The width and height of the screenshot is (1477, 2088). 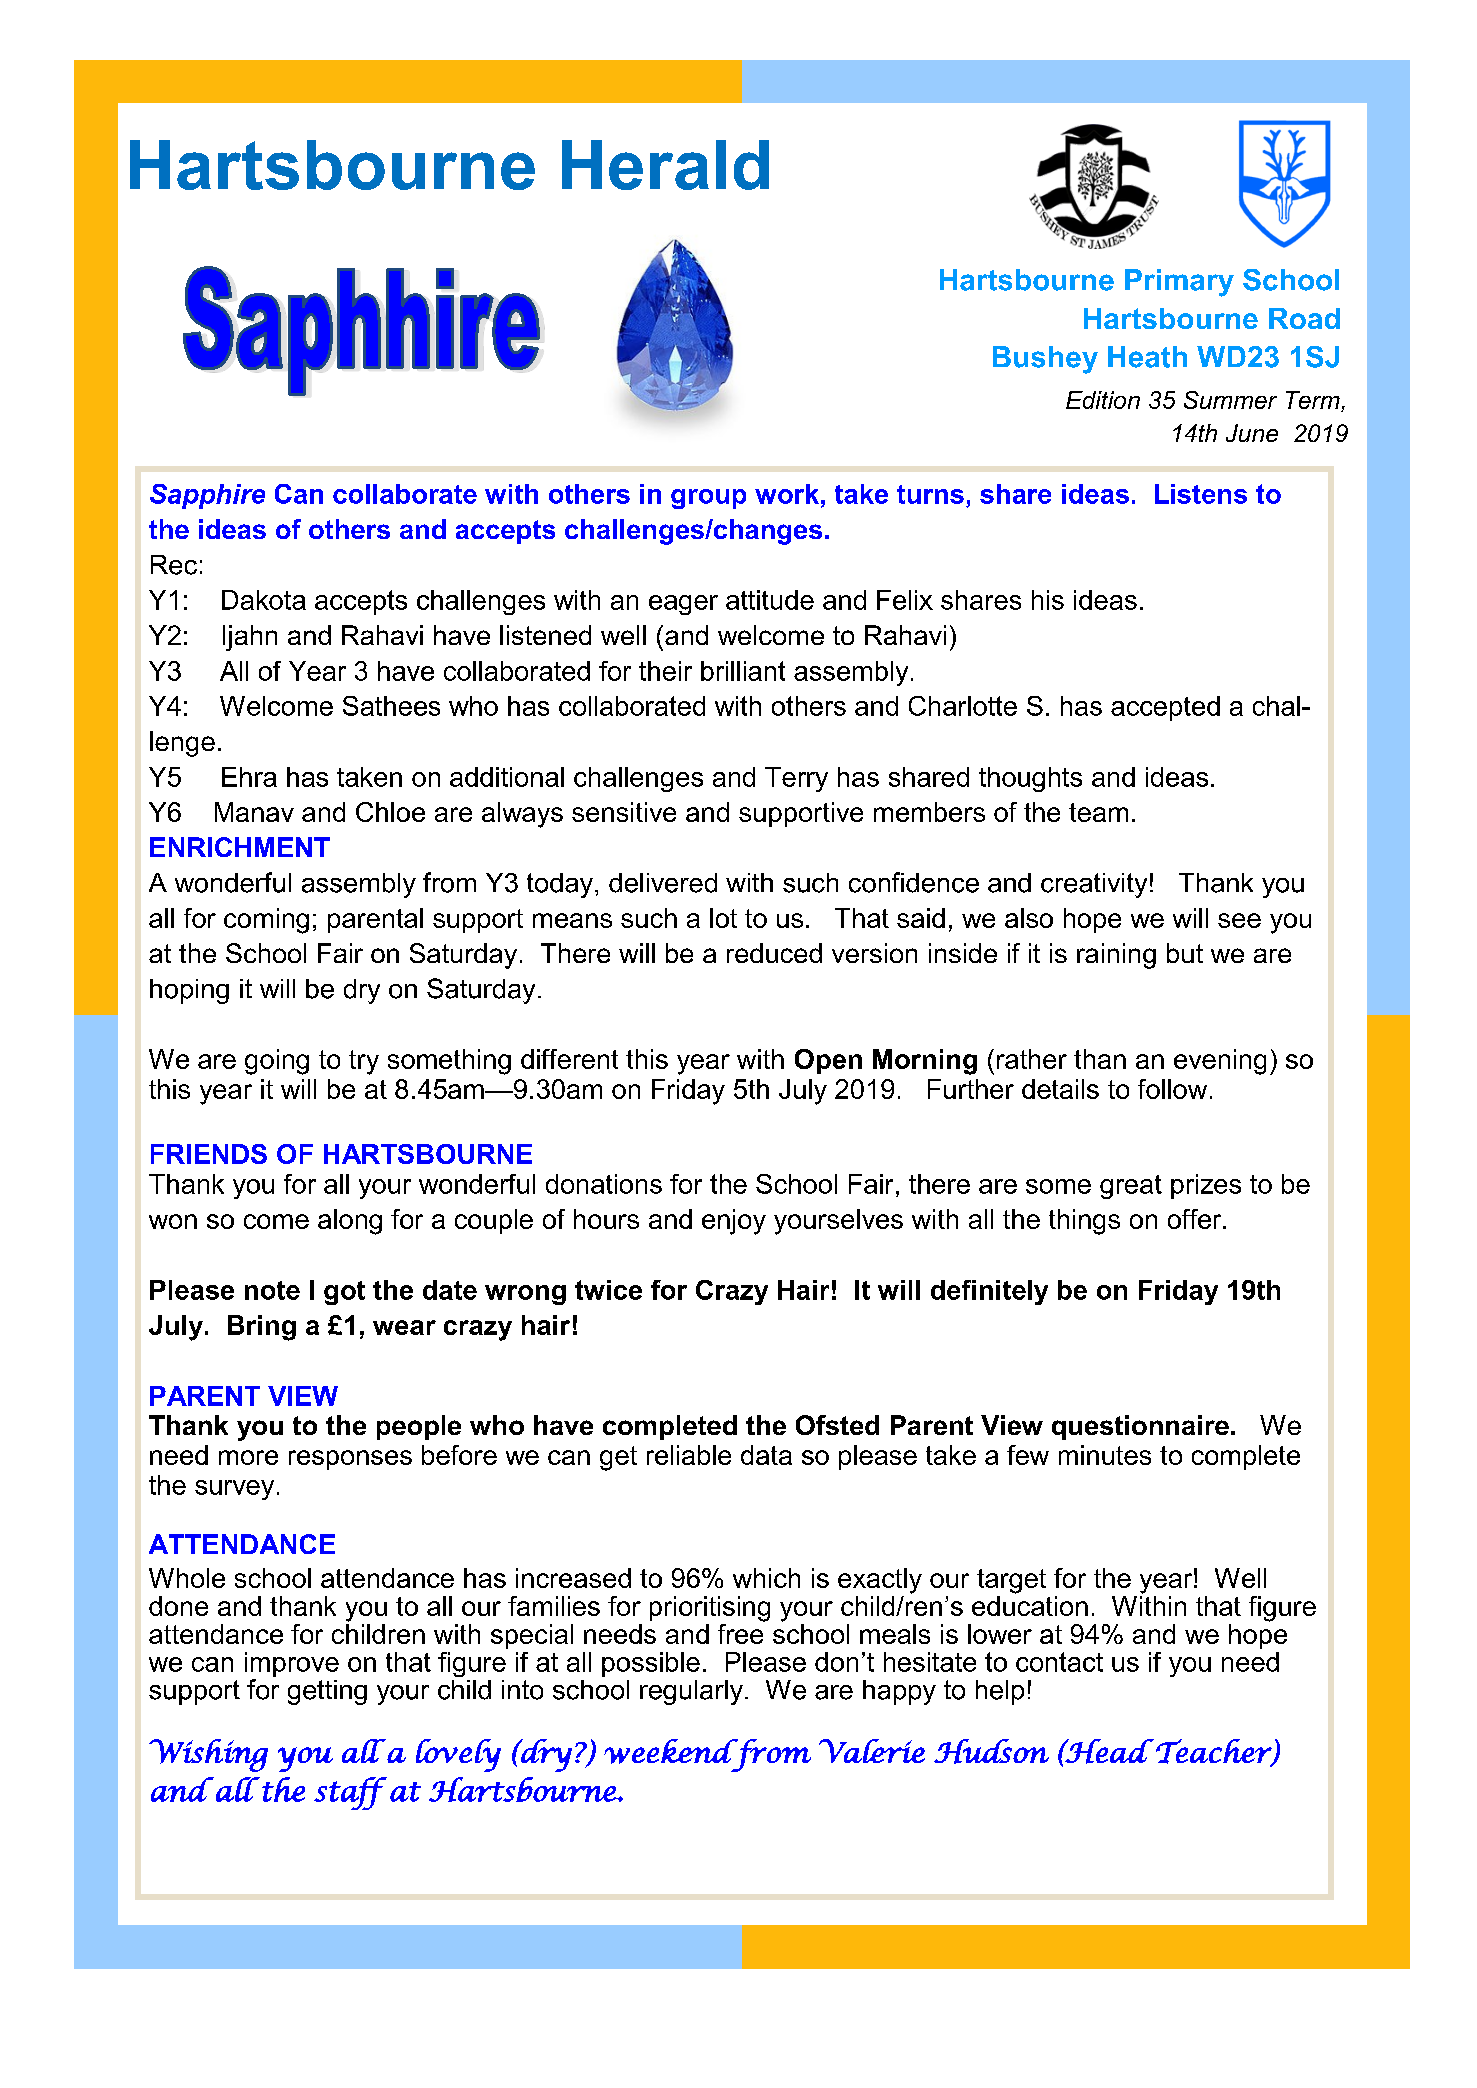 What do you see at coordinates (828, 1061) in the screenshot?
I see `Open` at bounding box center [828, 1061].
